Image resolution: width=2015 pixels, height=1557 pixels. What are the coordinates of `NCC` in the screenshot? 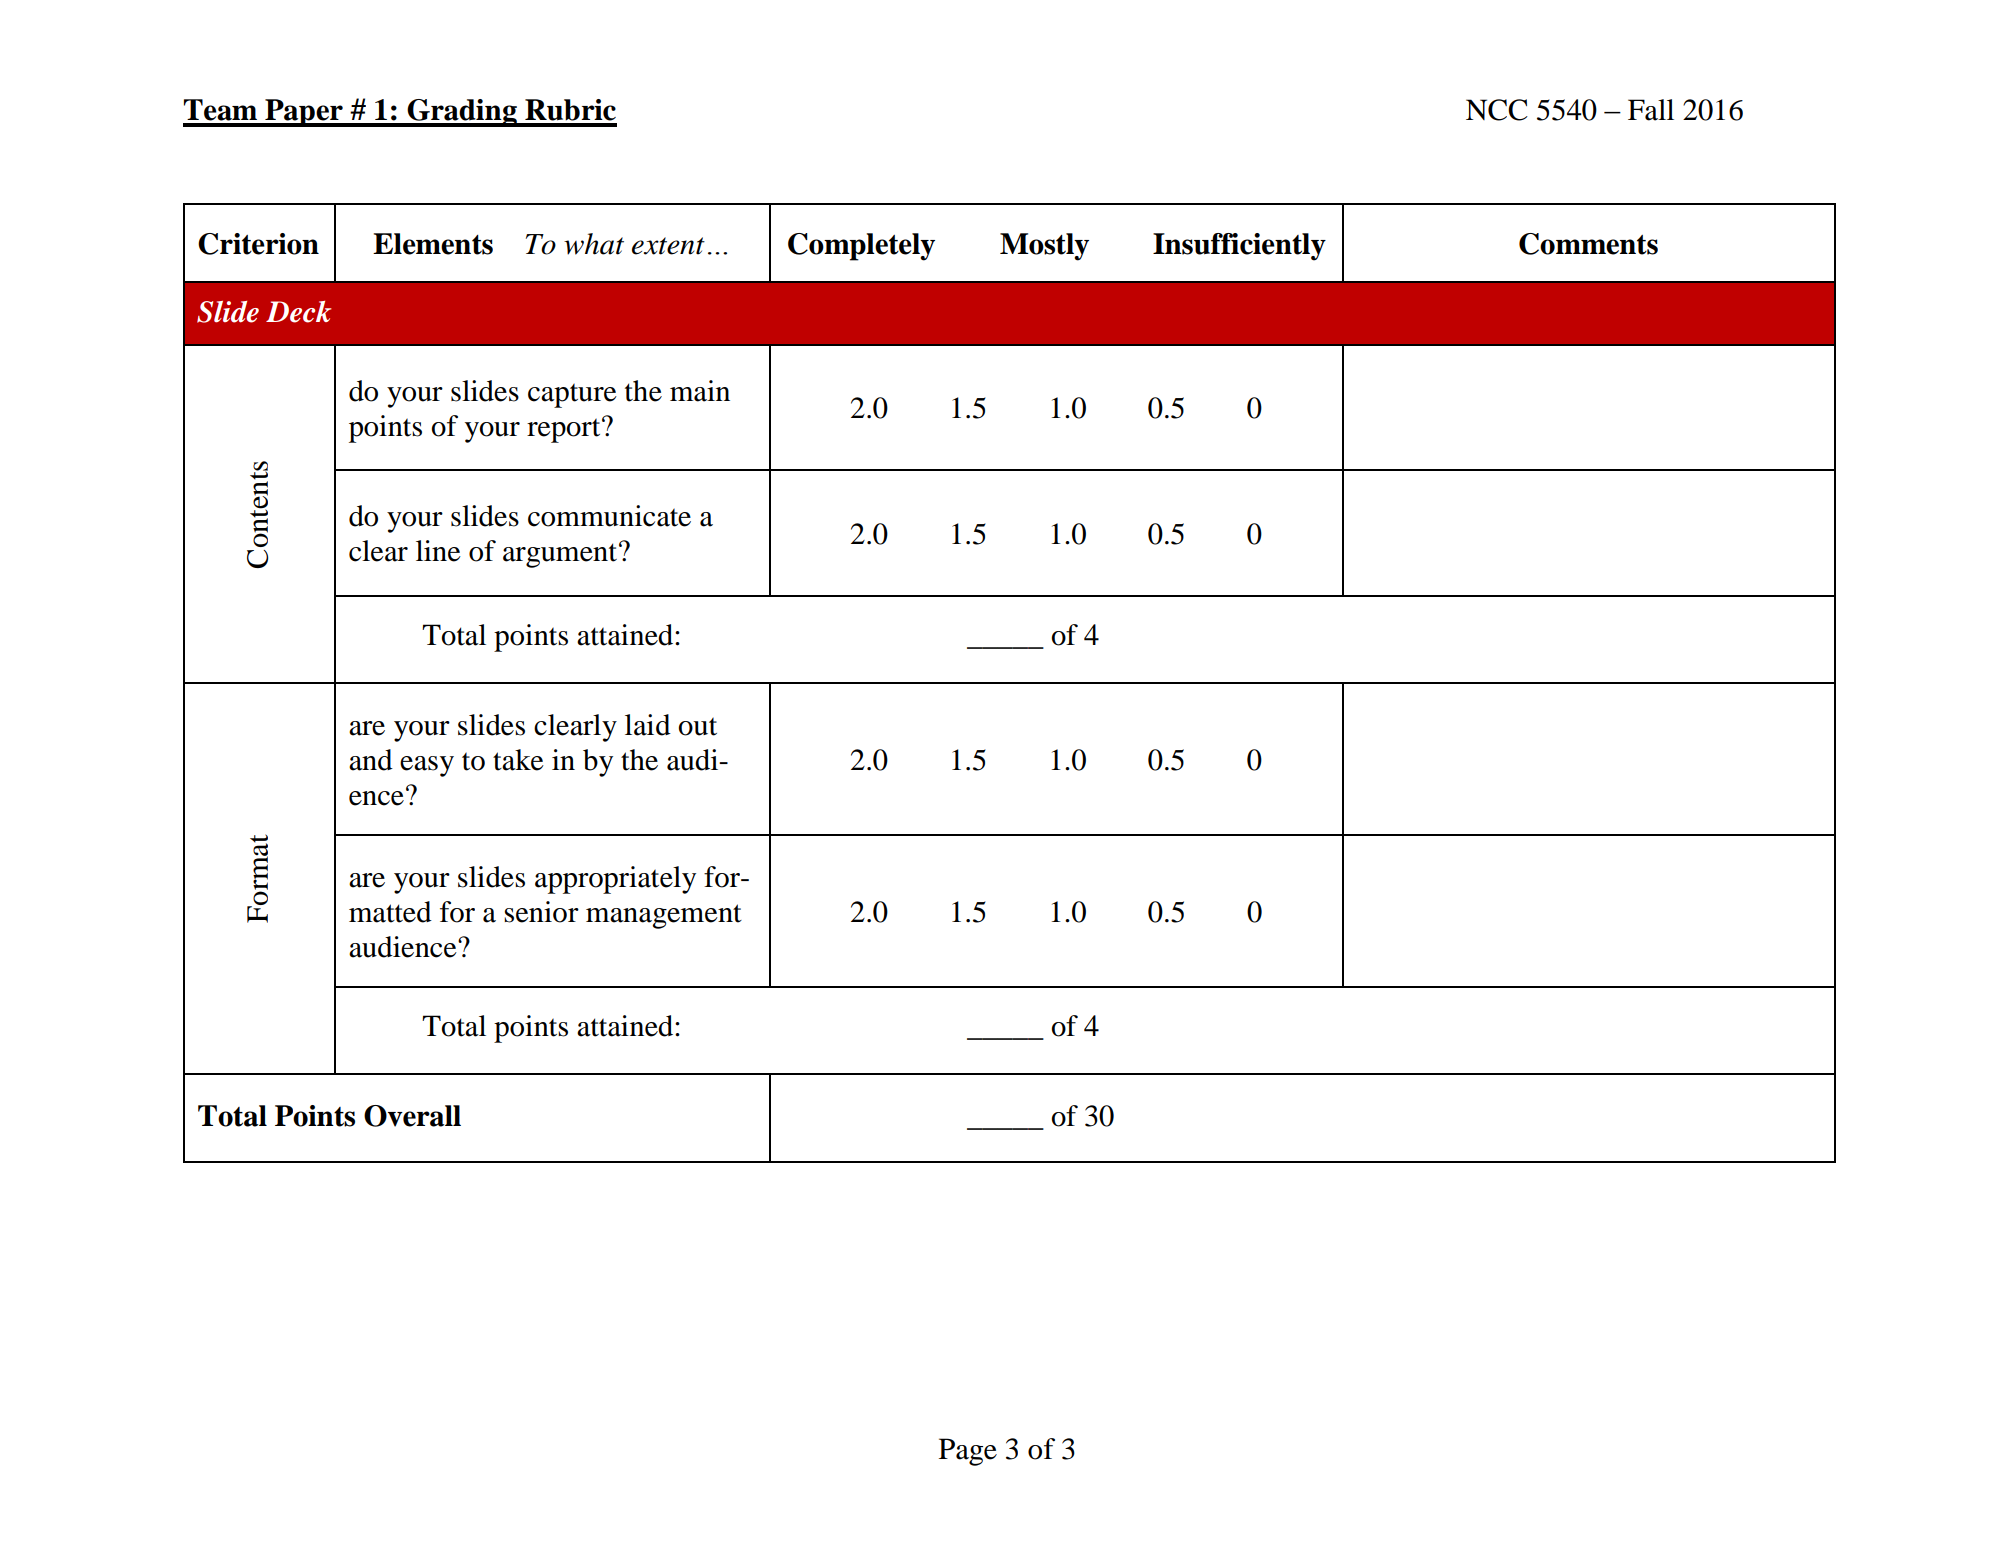 It's located at (1497, 110).
